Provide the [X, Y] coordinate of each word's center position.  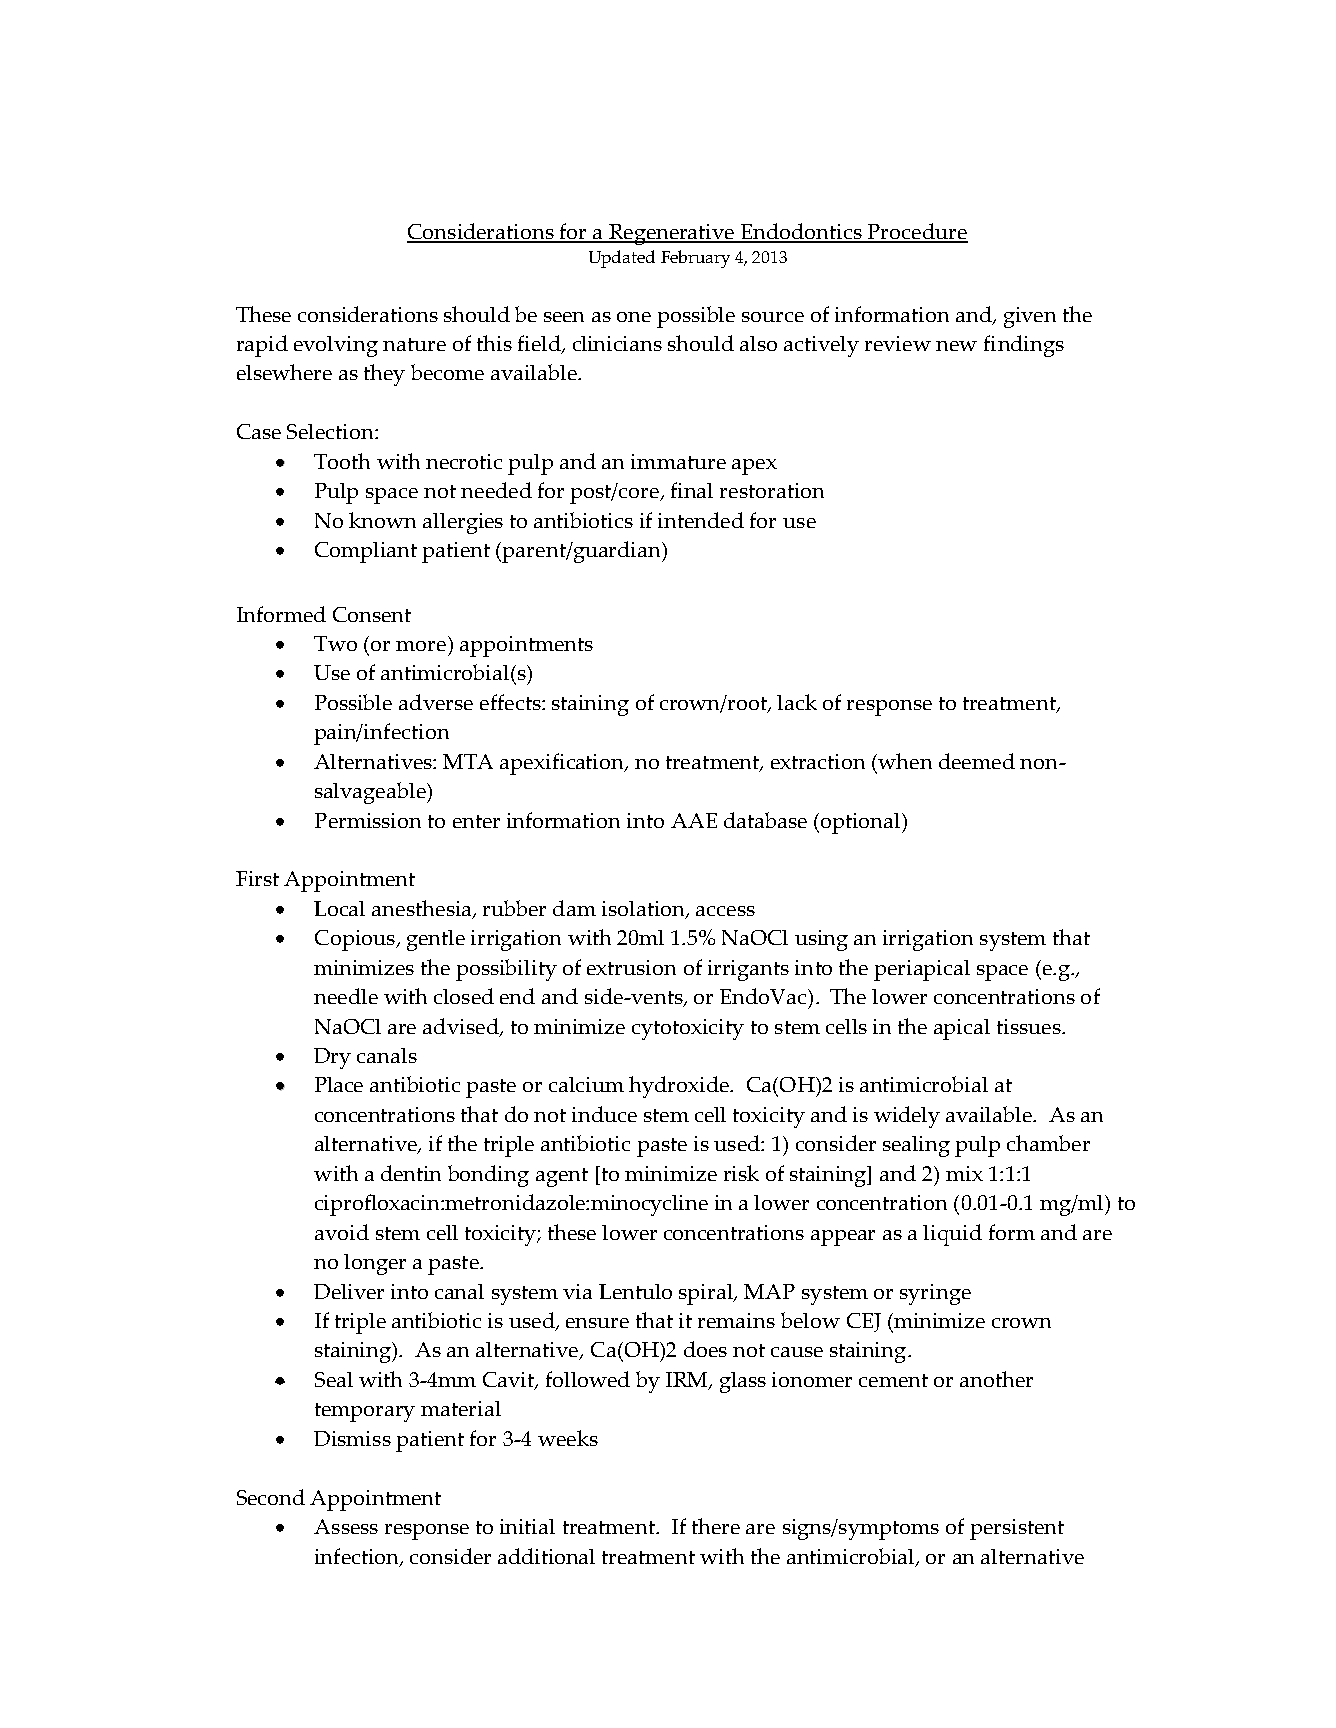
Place [339, 1084]
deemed [977, 761]
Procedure [917, 232]
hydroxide [680, 1087]
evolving [336, 346]
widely [907, 1117]
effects [511, 702]
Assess [346, 1526]
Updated [622, 259]
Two [335, 643]
